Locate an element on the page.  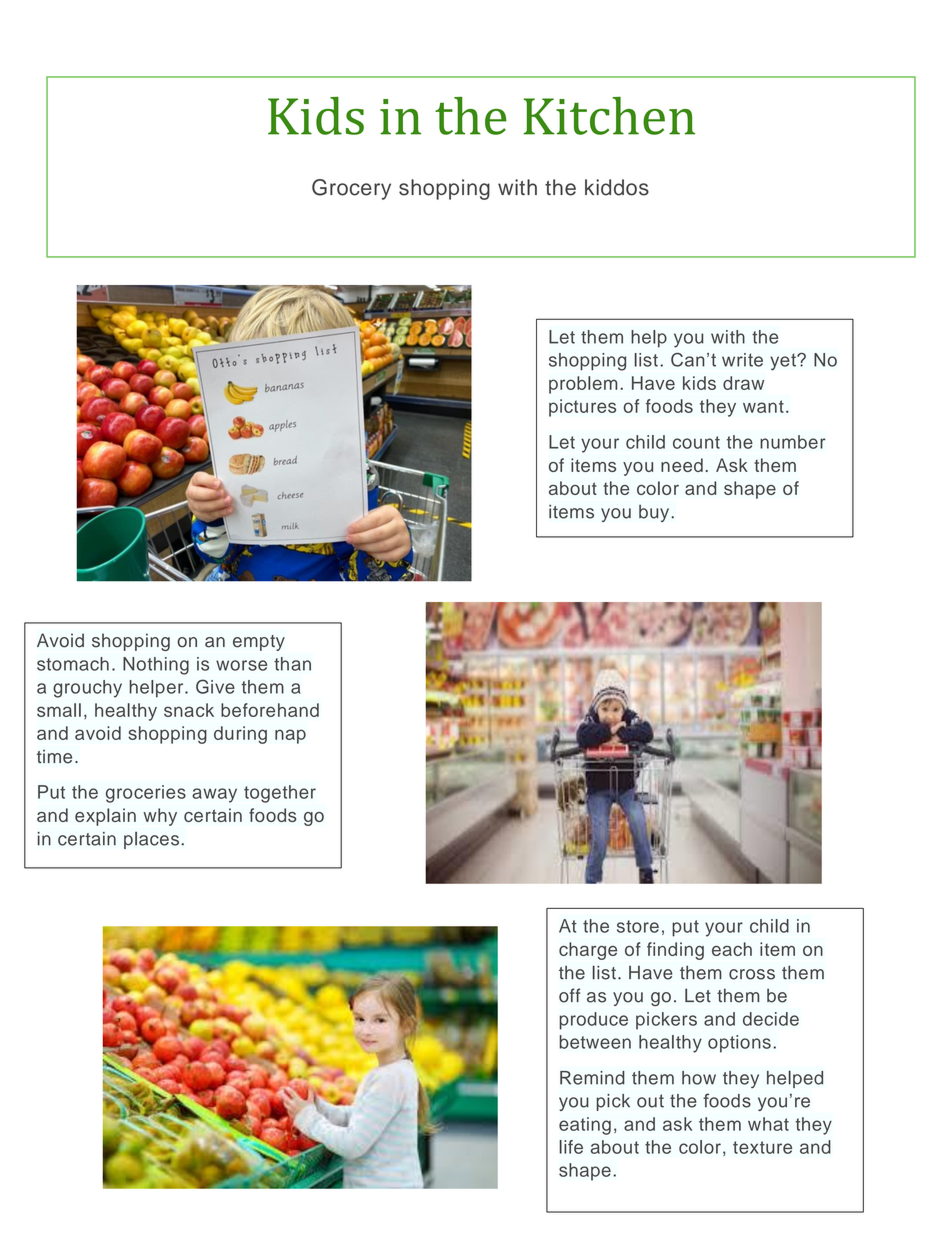
draw is located at coordinates (743, 383).
